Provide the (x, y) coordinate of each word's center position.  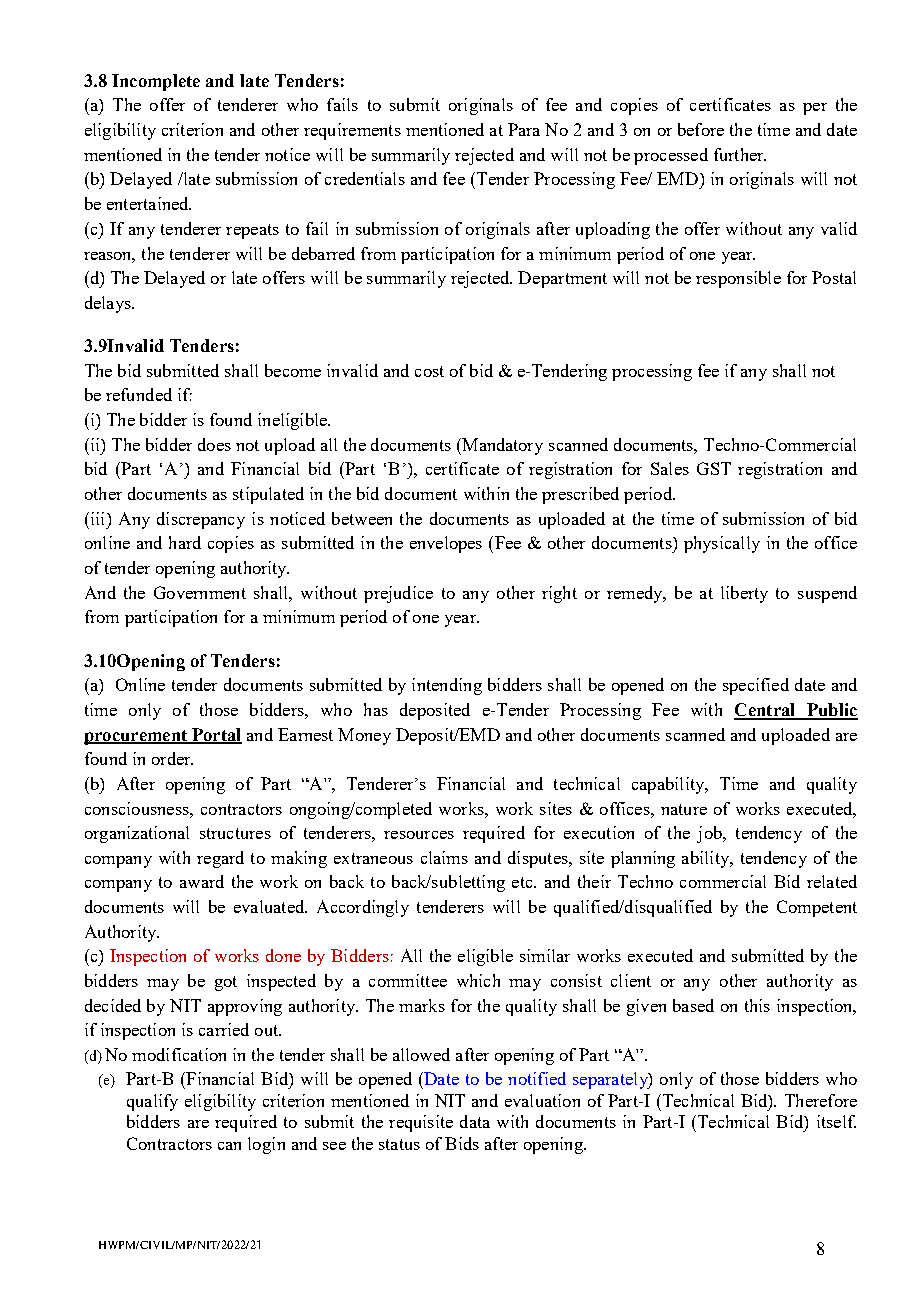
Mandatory (501, 446)
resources (419, 835)
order (172, 758)
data (475, 1121)
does (214, 444)
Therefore (821, 1100)
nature (684, 809)
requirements (352, 131)
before (701, 129)
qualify (152, 1102)
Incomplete (156, 82)
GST (714, 468)
